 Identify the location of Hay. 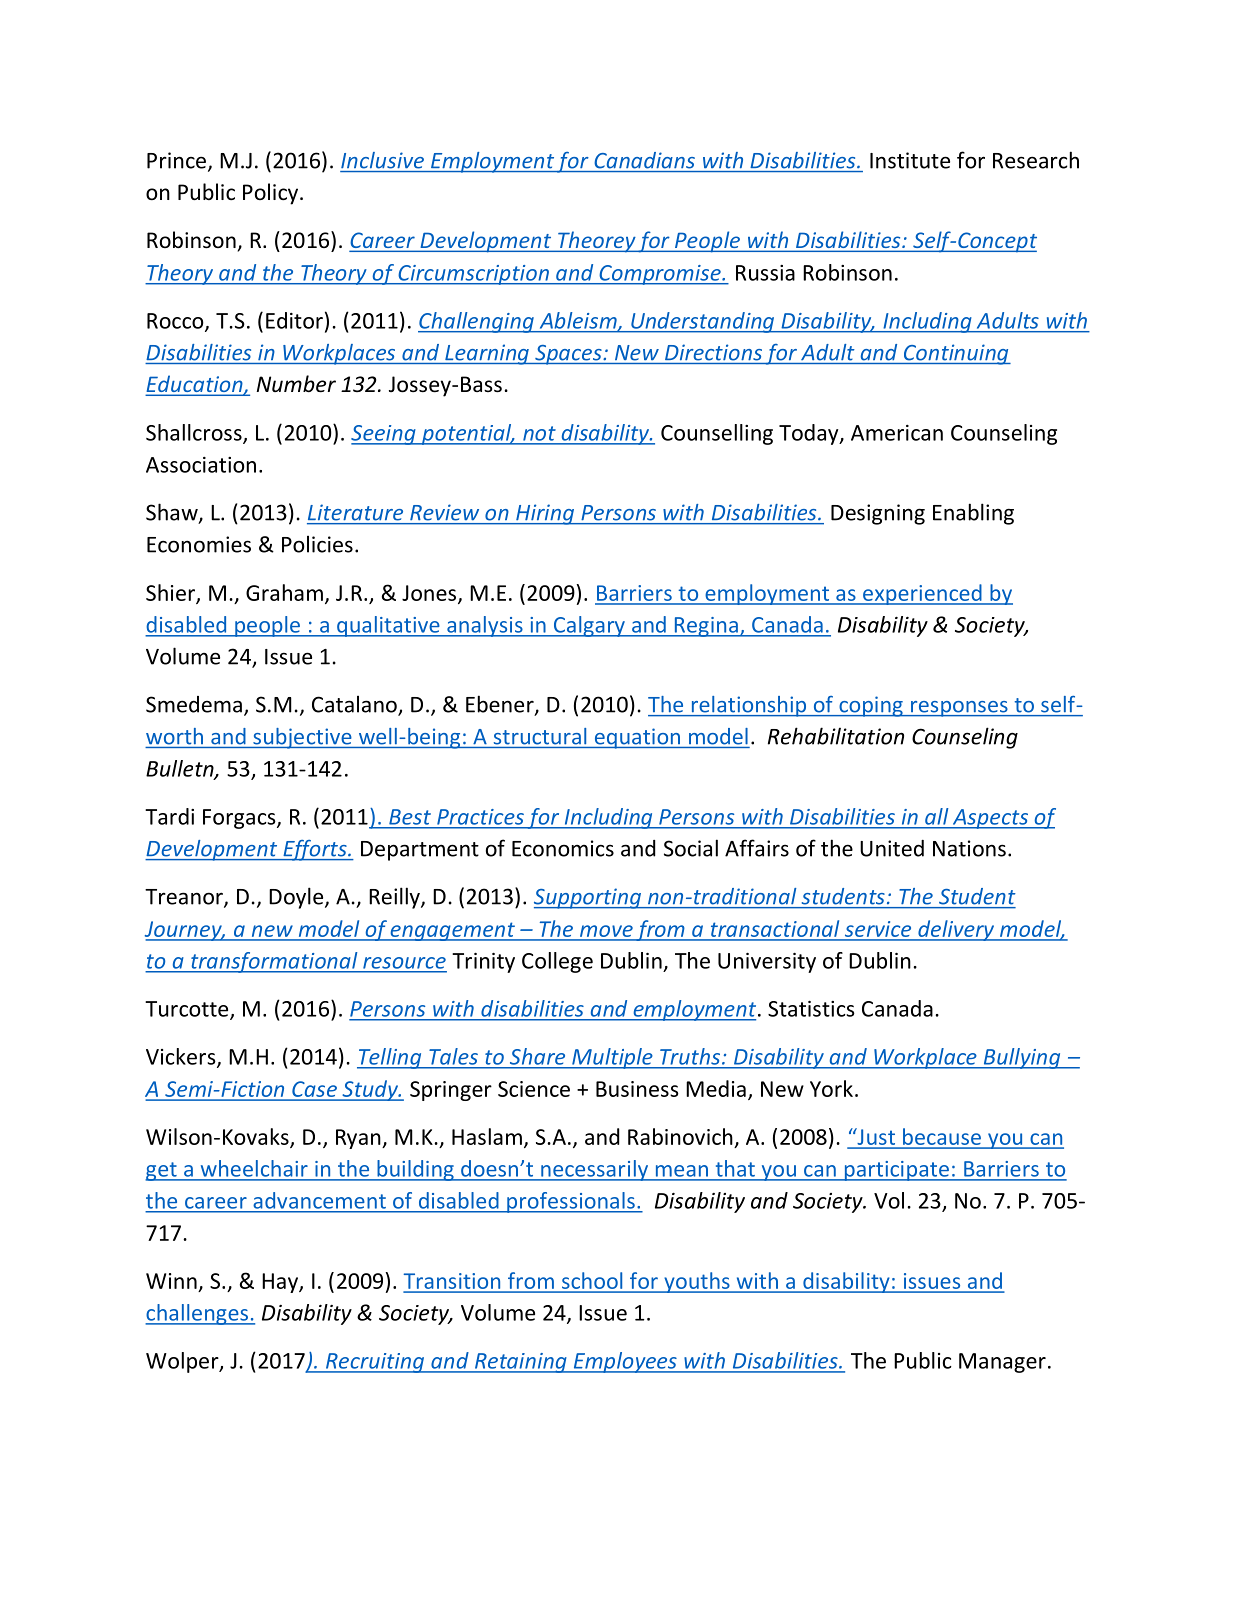
(281, 1283).
